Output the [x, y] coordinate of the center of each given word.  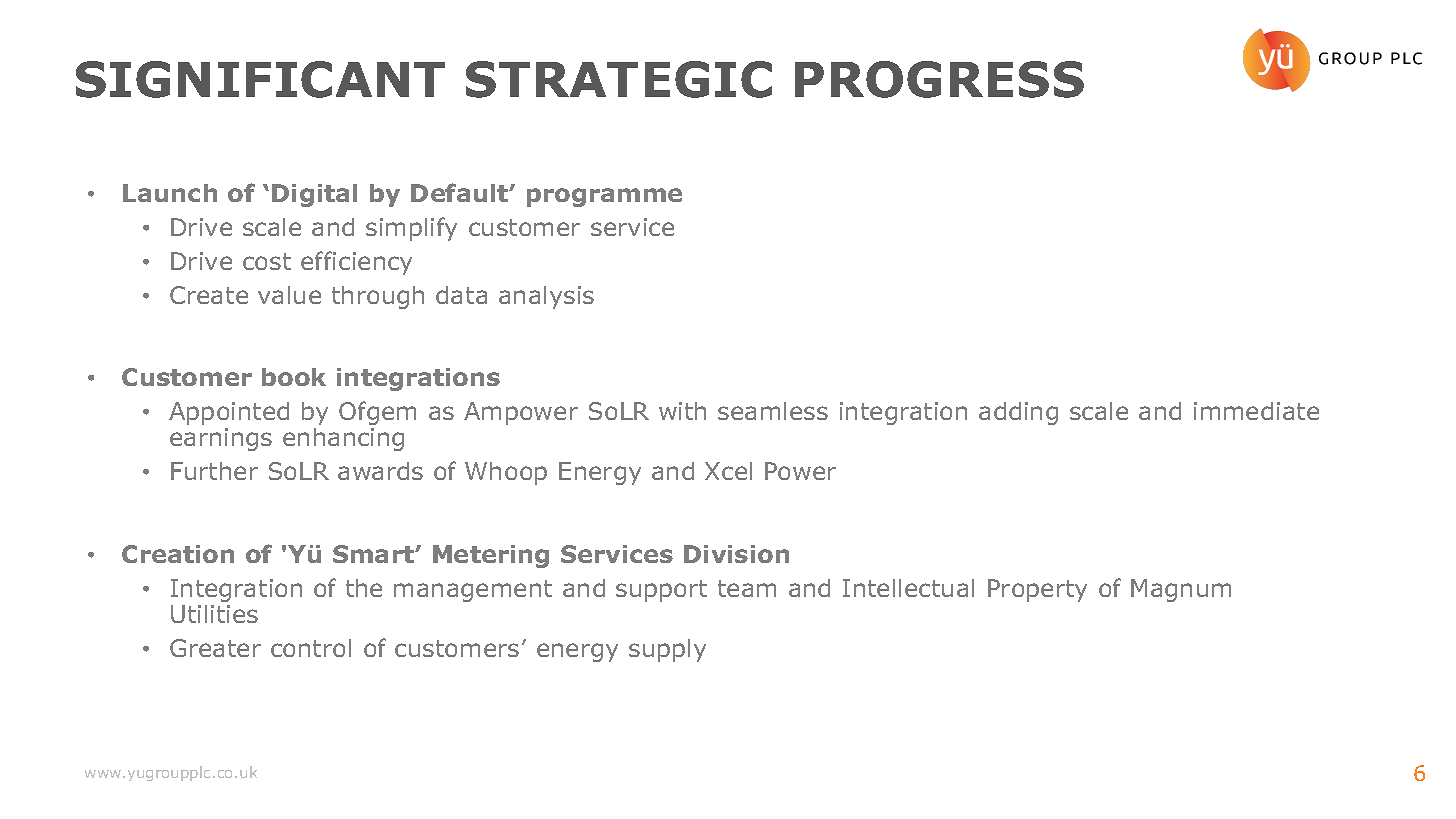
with [682, 411]
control [311, 648]
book [294, 377]
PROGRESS [939, 79]
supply [667, 650]
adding [1018, 413]
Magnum [1181, 590]
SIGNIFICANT [260, 79]
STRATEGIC [619, 79]
